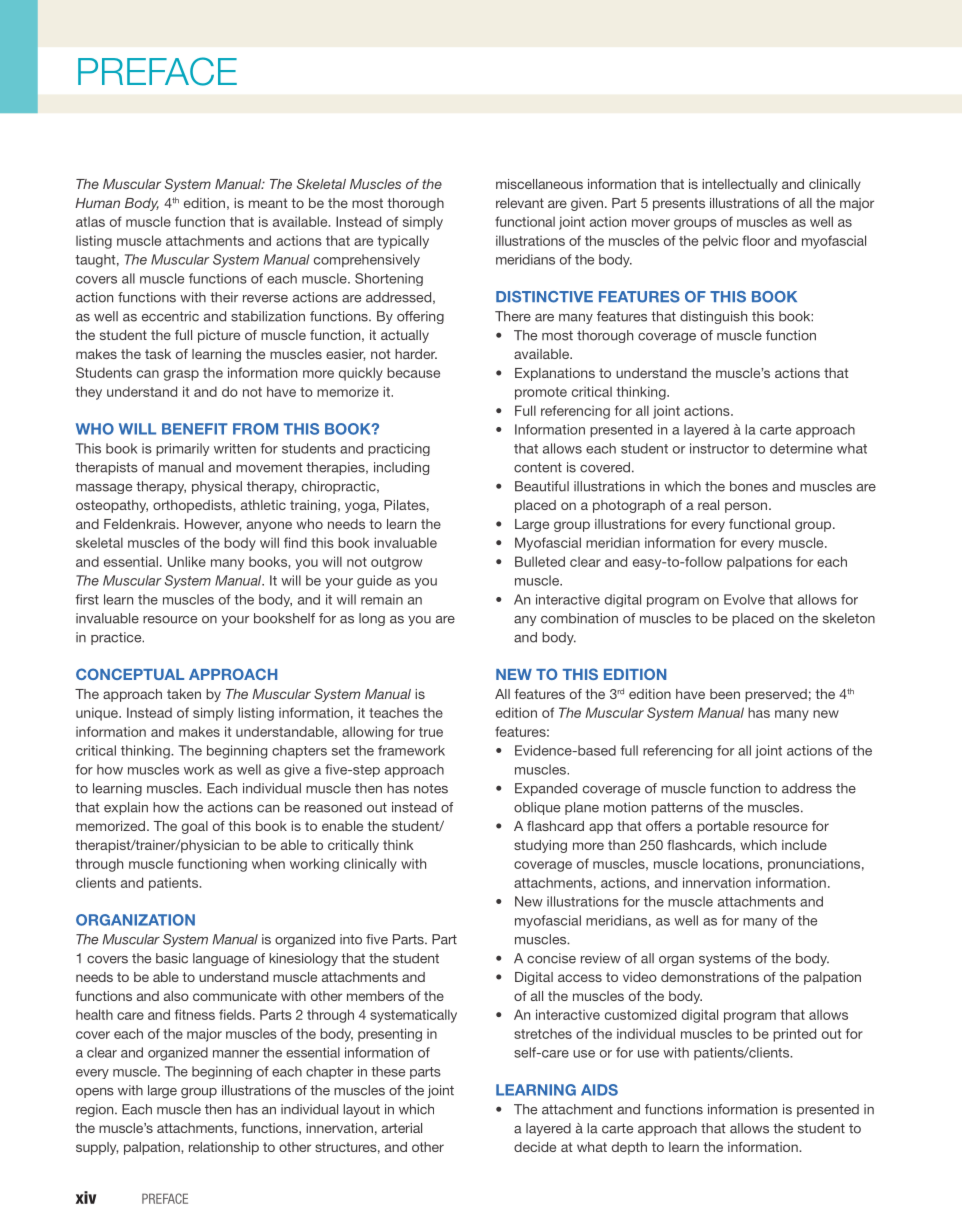 The image size is (962, 1232). What do you see at coordinates (97, 203) in the screenshot?
I see `Human` at bounding box center [97, 203].
